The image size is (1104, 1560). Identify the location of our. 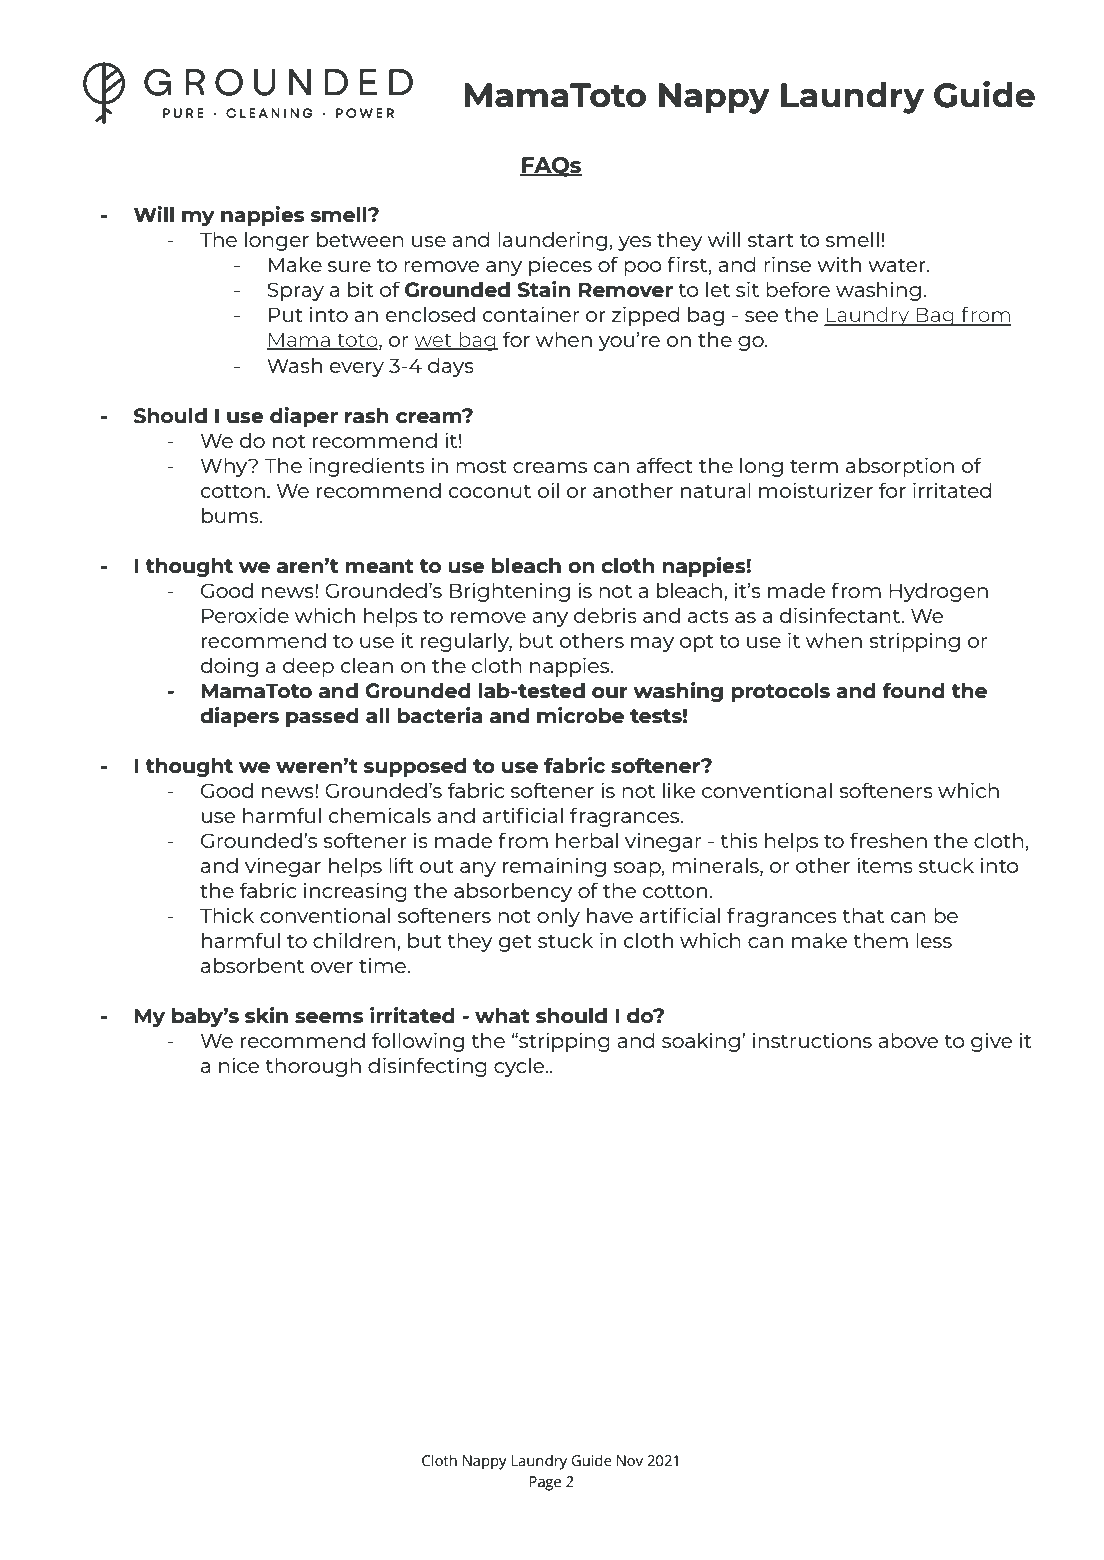
(610, 692).
